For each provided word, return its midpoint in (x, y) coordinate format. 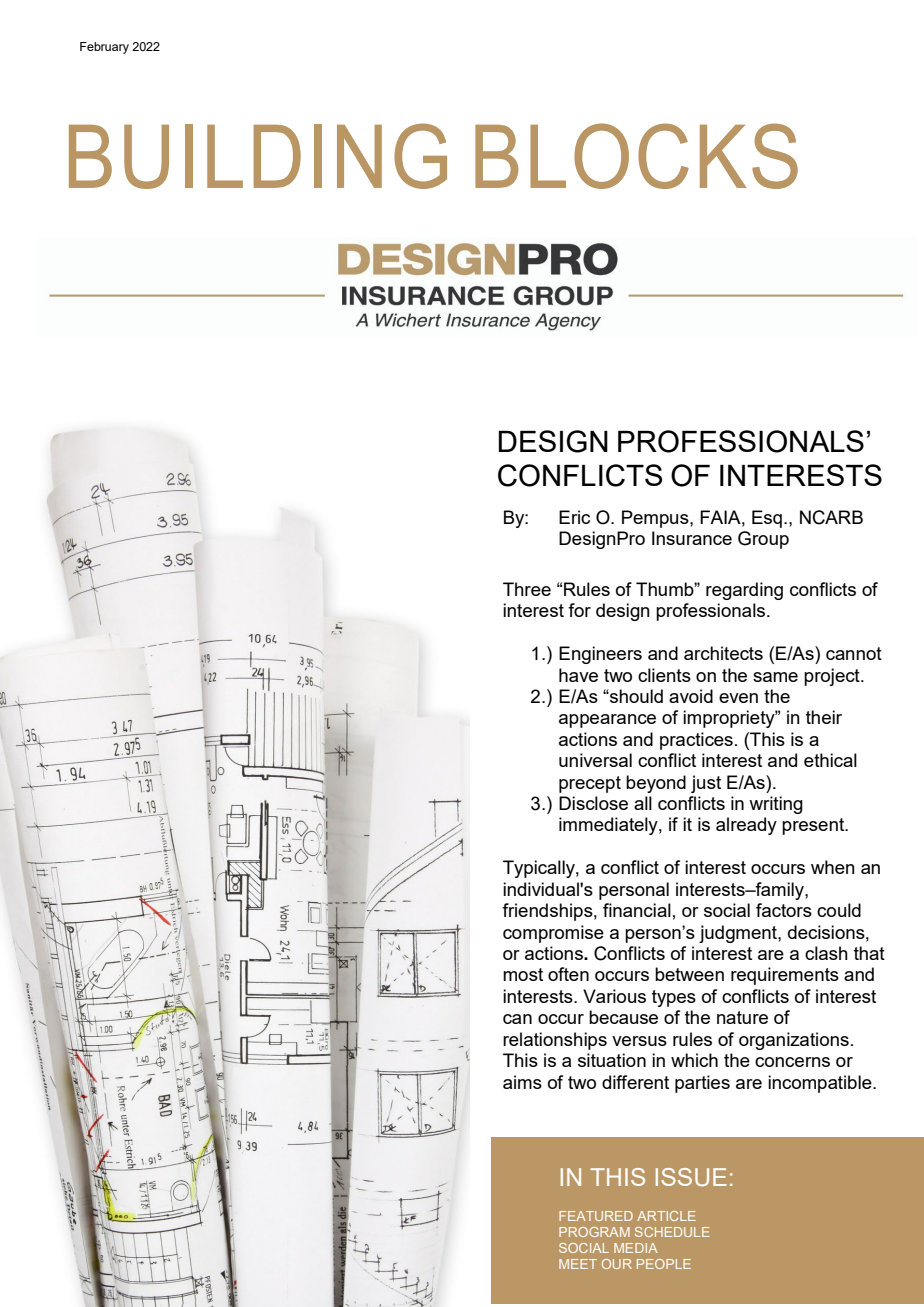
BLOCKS (636, 156)
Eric (574, 517)
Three (527, 589)
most (523, 974)
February (104, 48)
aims (522, 1082)
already (746, 826)
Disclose (593, 803)
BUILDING (258, 156)
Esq (767, 519)
